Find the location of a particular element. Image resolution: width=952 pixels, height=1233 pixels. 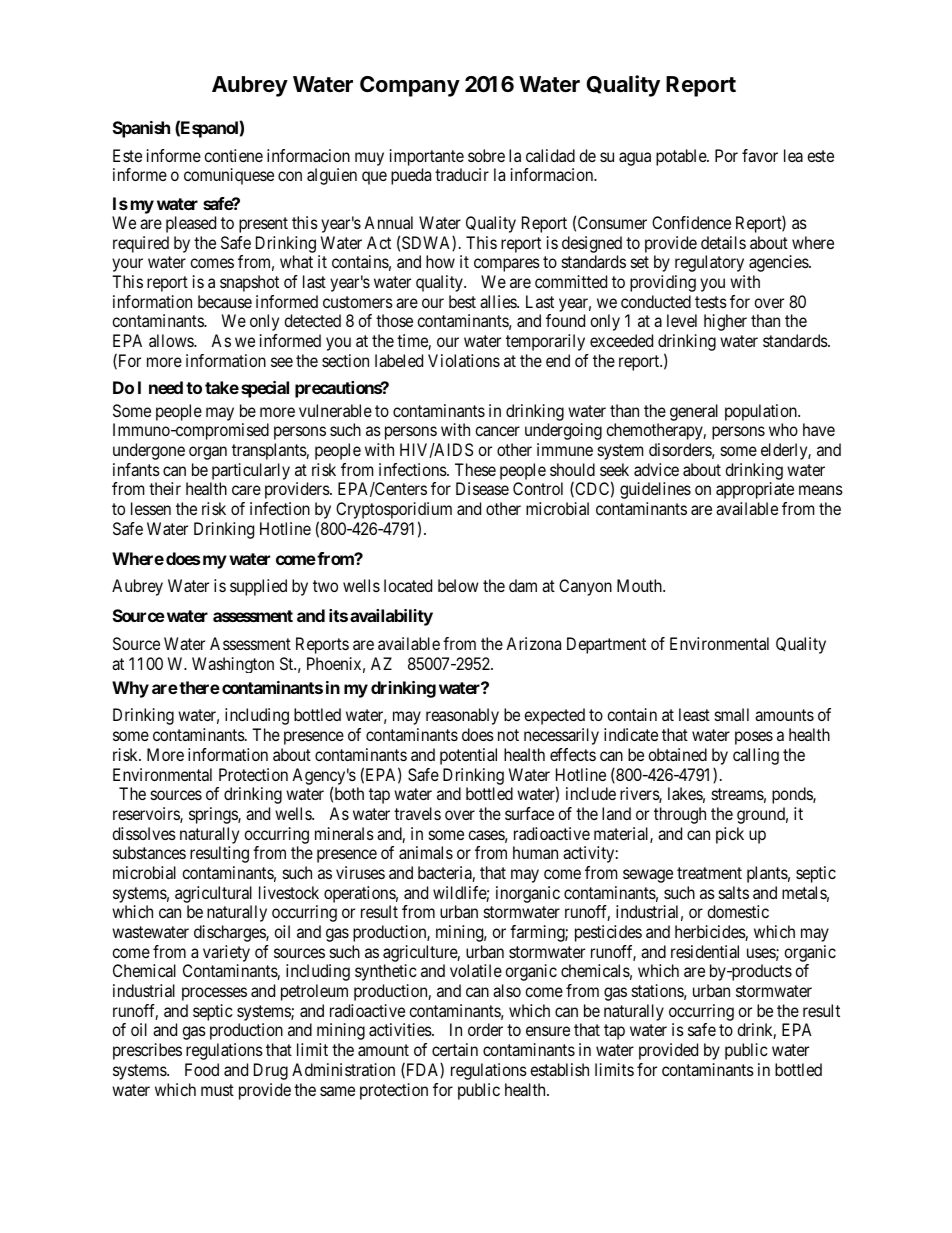

Food is located at coordinates (202, 1069).
